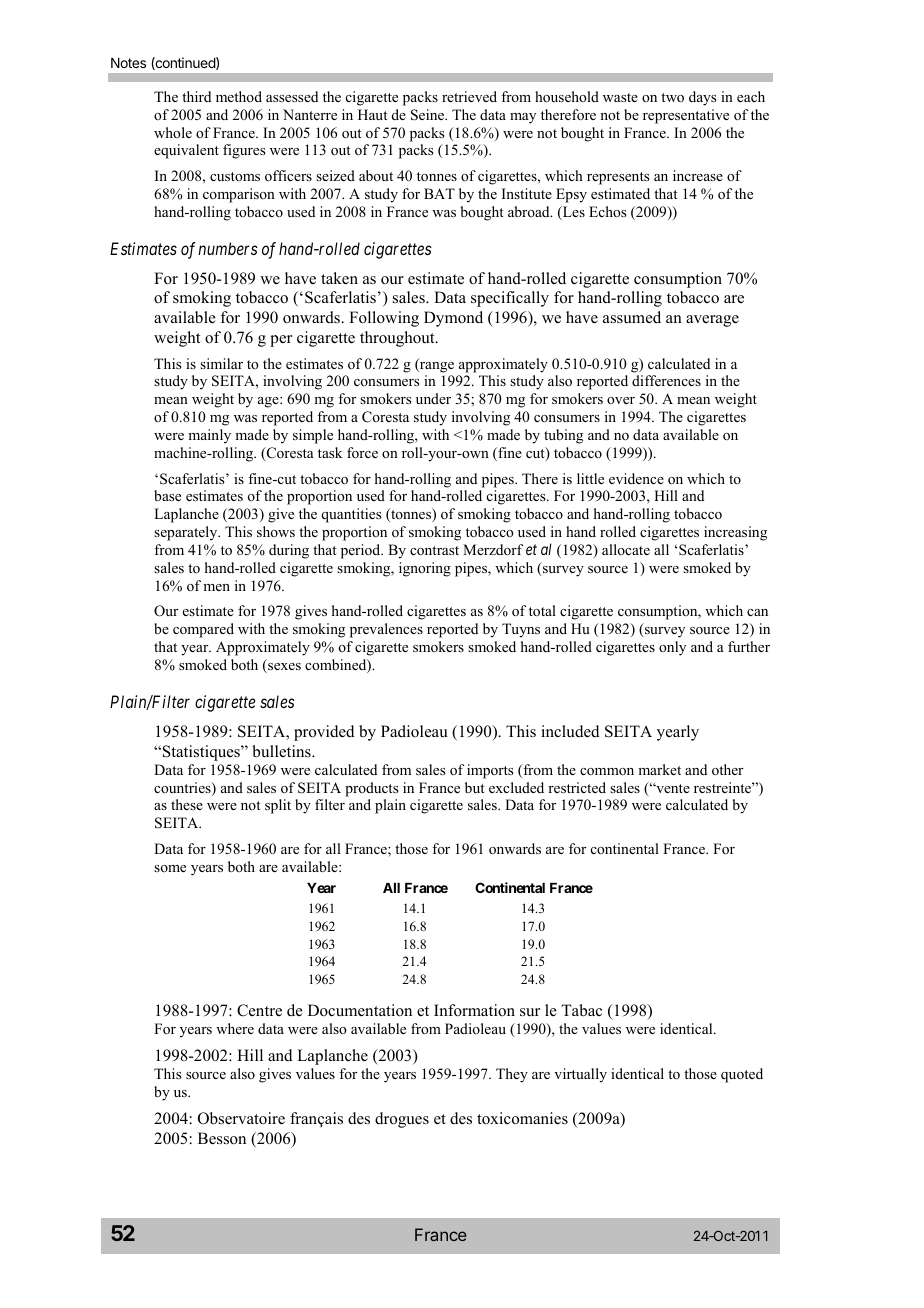  I want to click on retrieved, so click(469, 96).
